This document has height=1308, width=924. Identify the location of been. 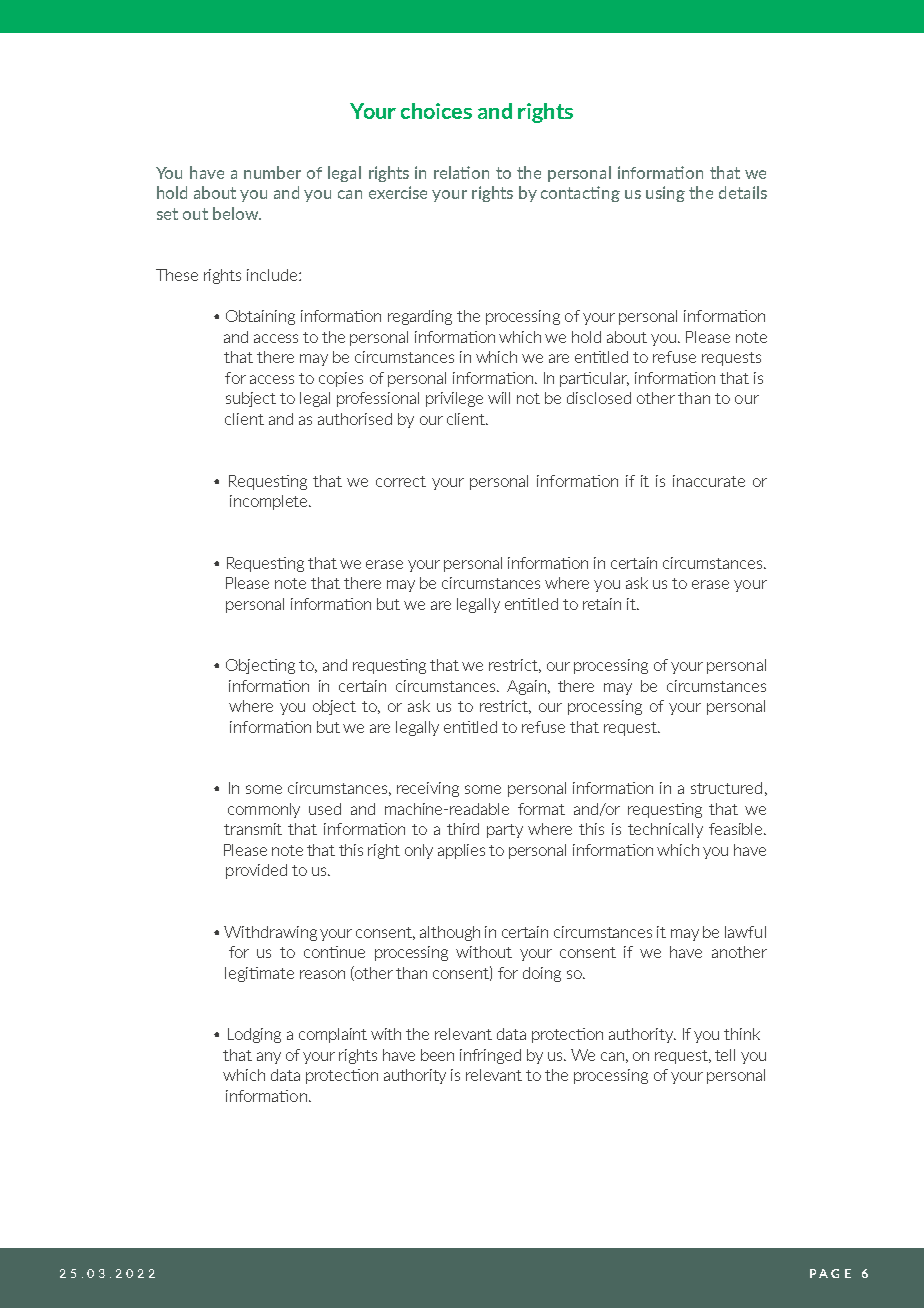
(437, 1055).
